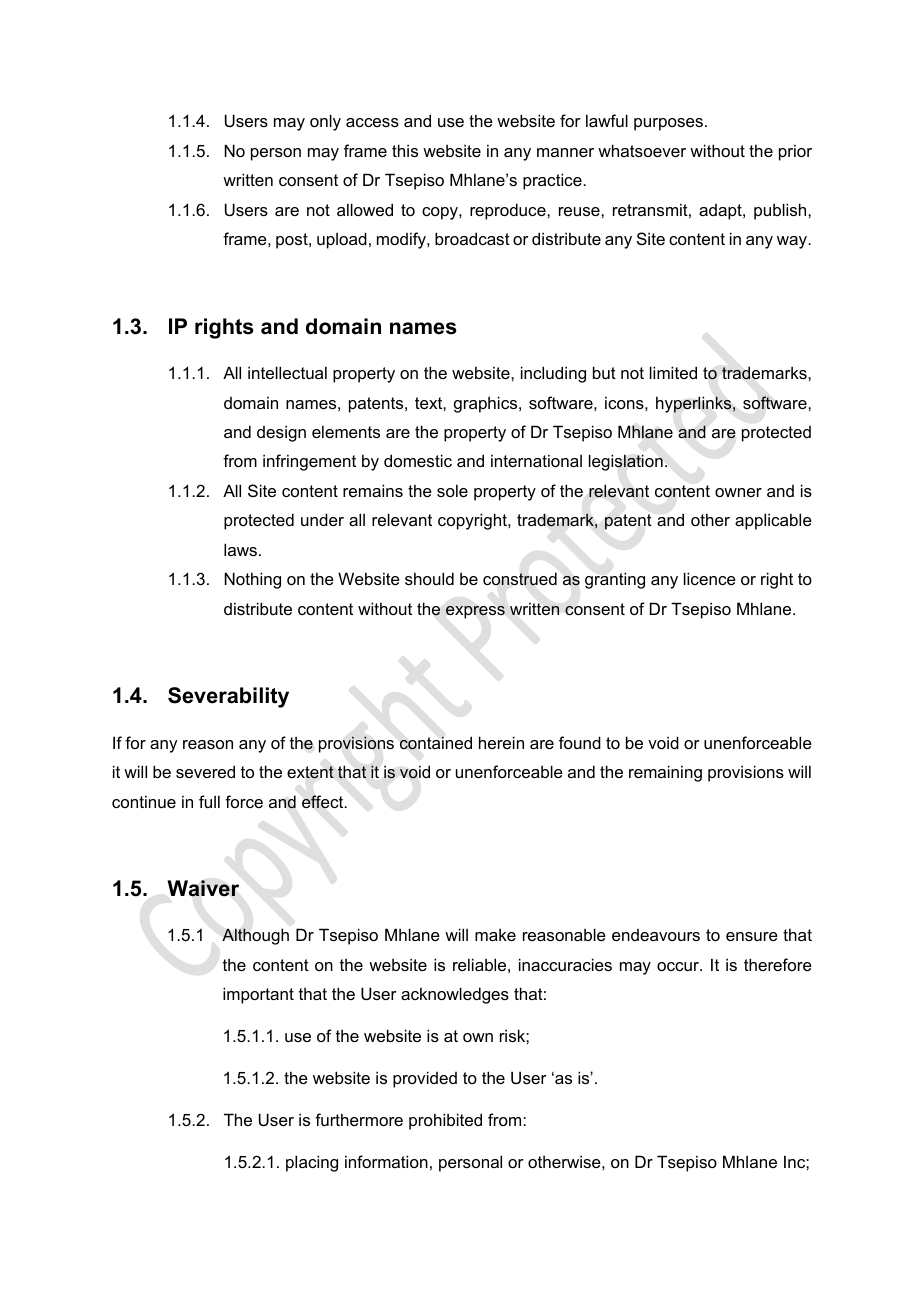 This image has height=1308, width=924. What do you see at coordinates (312, 1163) in the image?
I see `placing` at bounding box center [312, 1163].
